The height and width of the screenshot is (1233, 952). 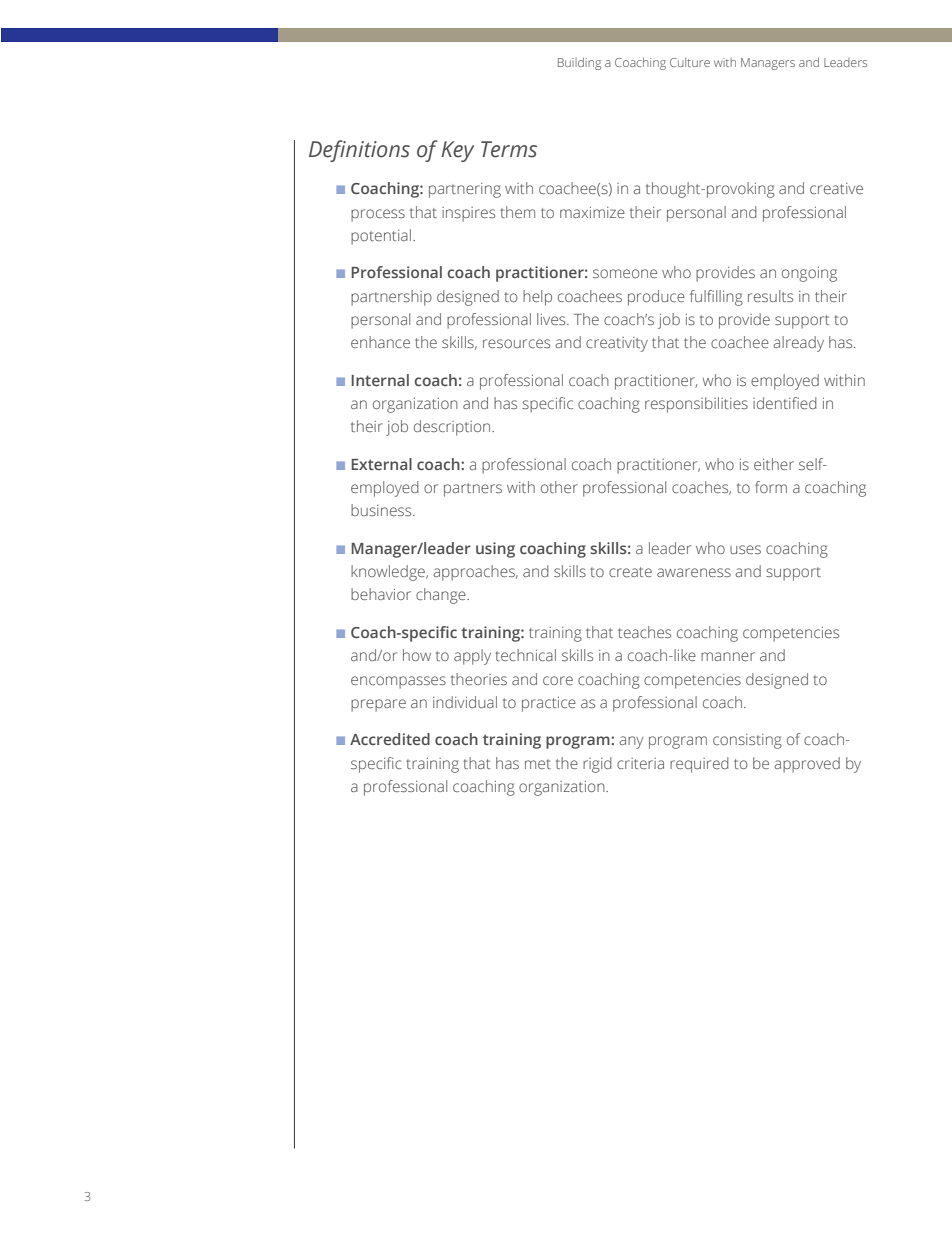 I want to click on consisting, so click(x=747, y=741).
